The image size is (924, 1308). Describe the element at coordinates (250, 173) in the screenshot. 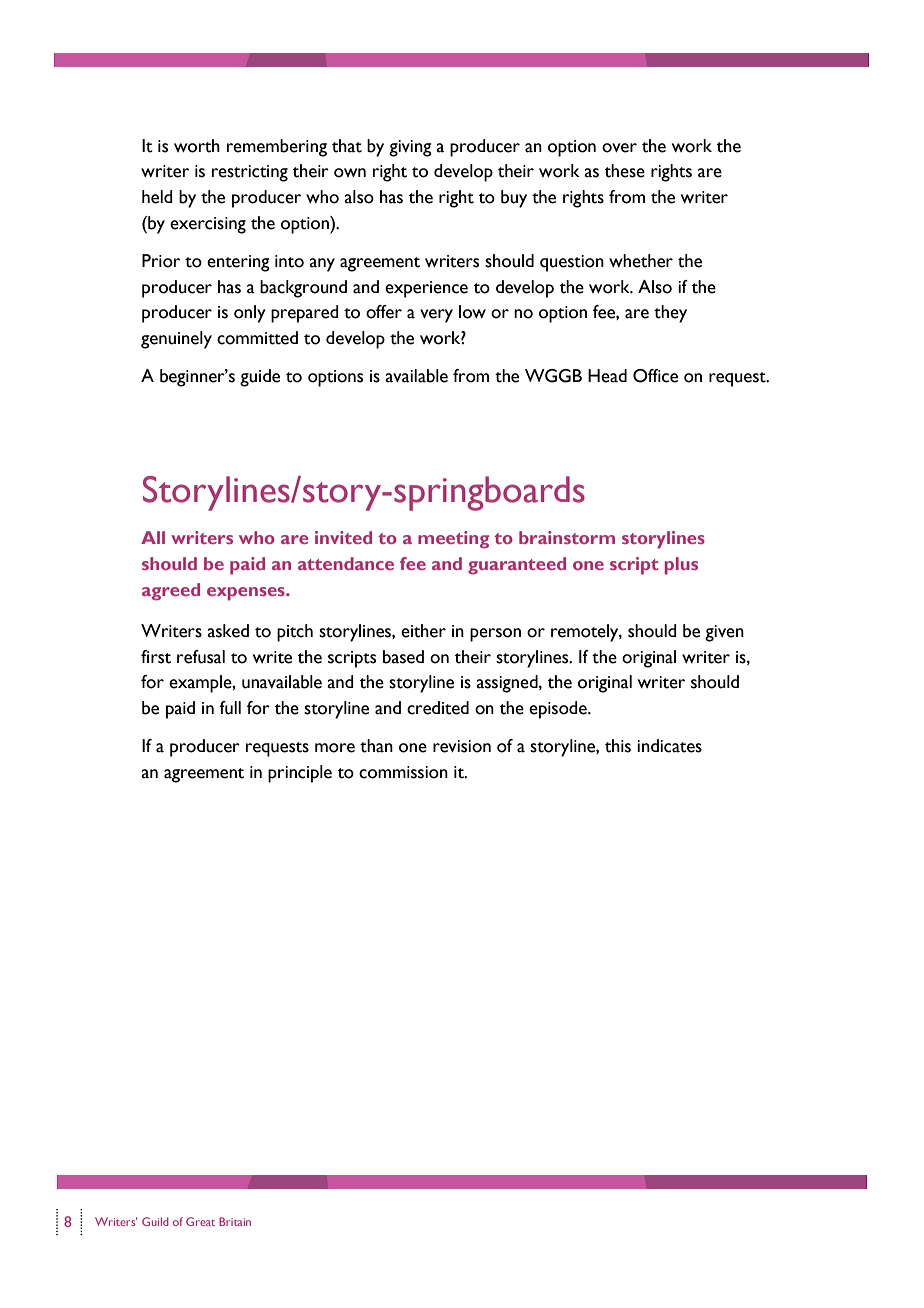

I see `restricting` at that location.
